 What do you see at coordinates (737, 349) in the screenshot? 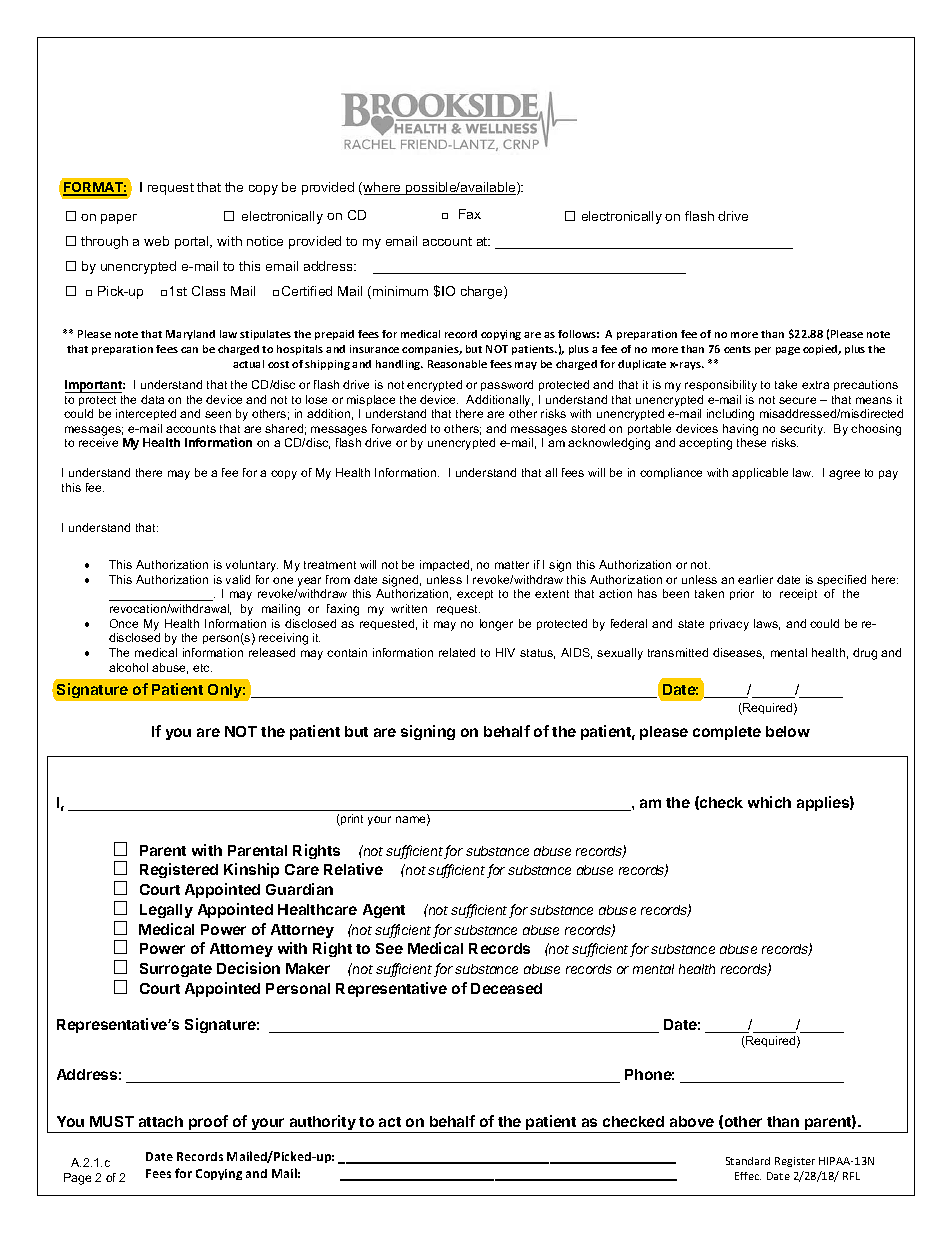
I see `cents` at bounding box center [737, 349].
